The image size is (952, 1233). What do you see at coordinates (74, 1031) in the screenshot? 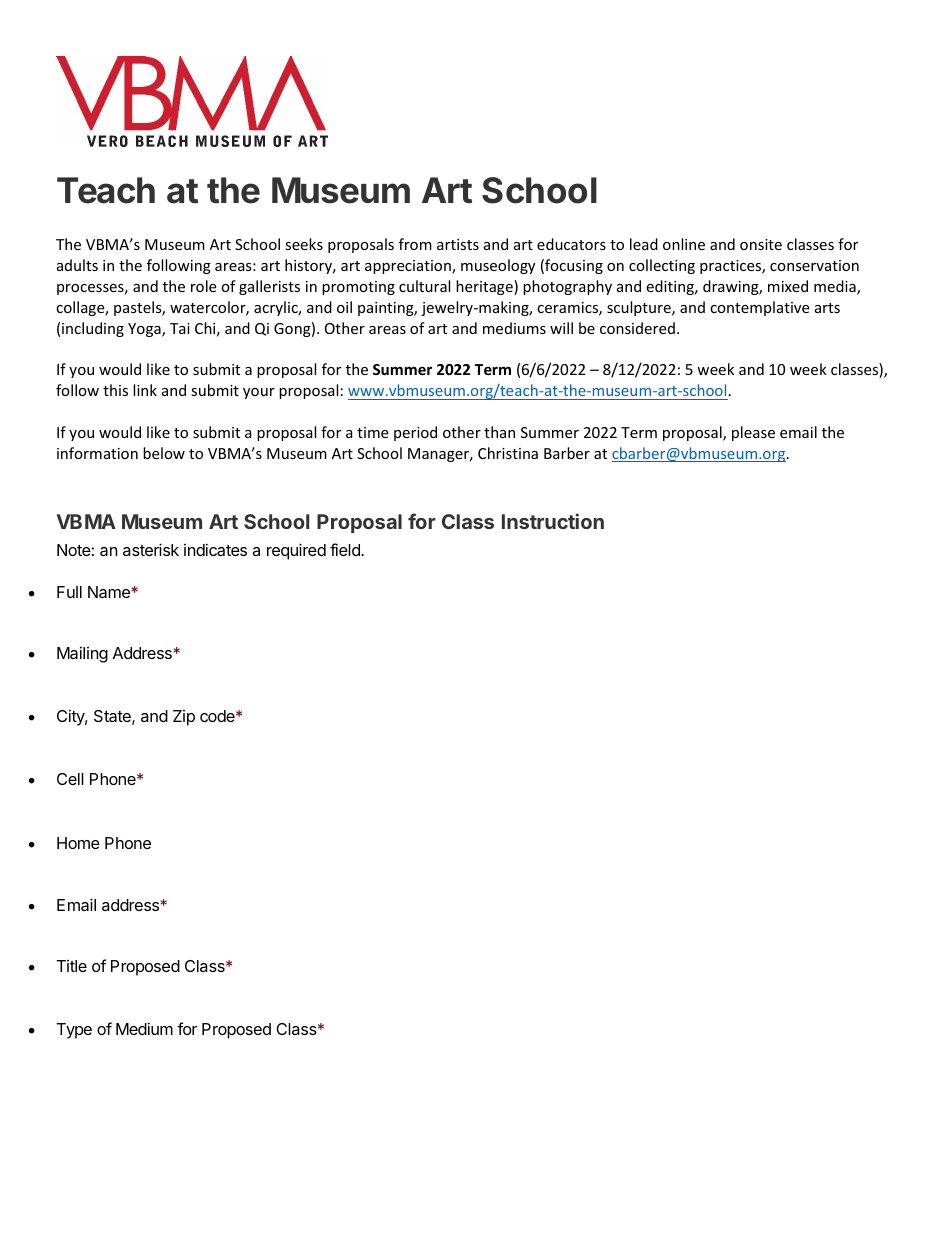
I see `Type` at bounding box center [74, 1031].
